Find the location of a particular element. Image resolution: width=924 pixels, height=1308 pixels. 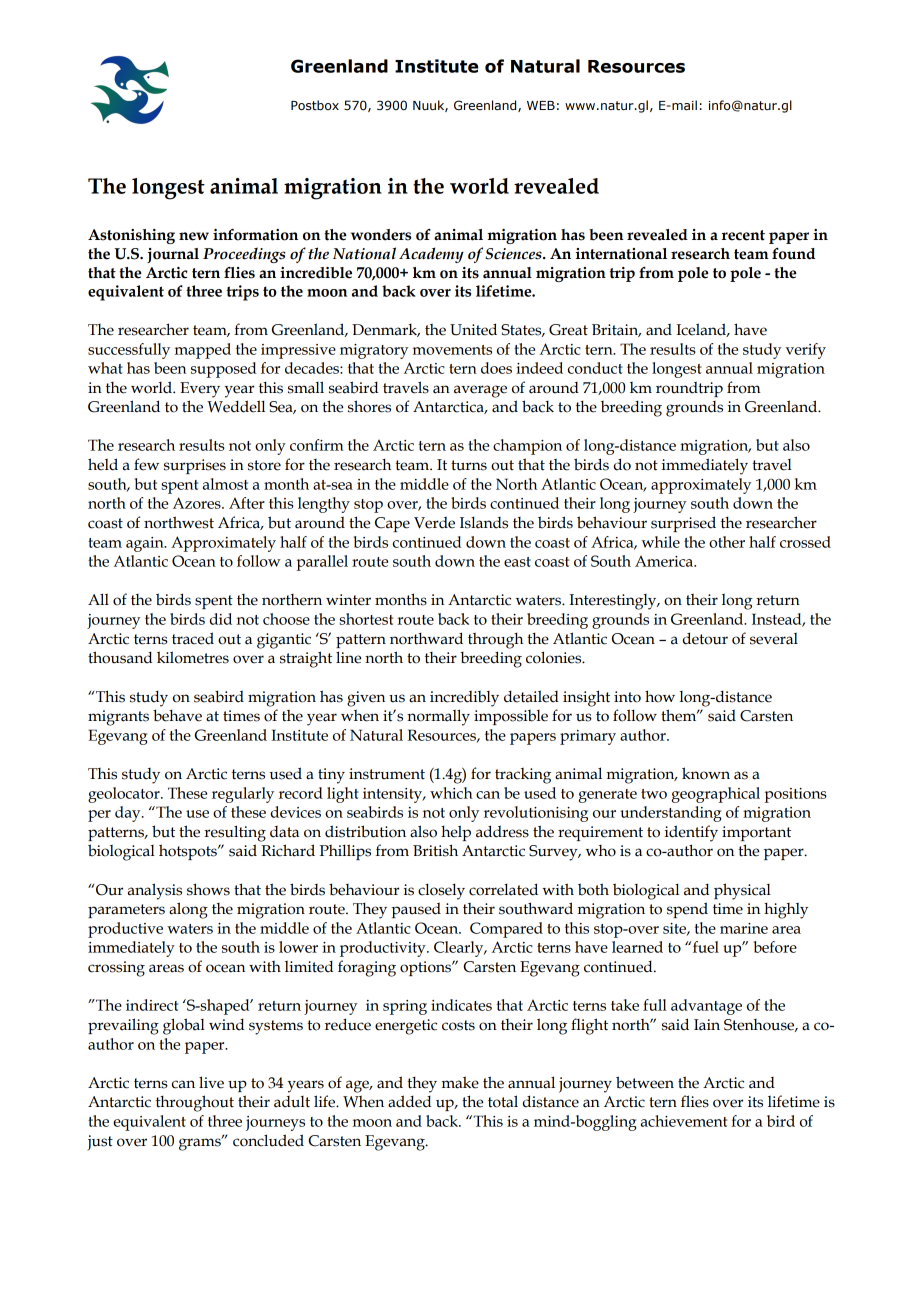

Every is located at coordinates (200, 390).
